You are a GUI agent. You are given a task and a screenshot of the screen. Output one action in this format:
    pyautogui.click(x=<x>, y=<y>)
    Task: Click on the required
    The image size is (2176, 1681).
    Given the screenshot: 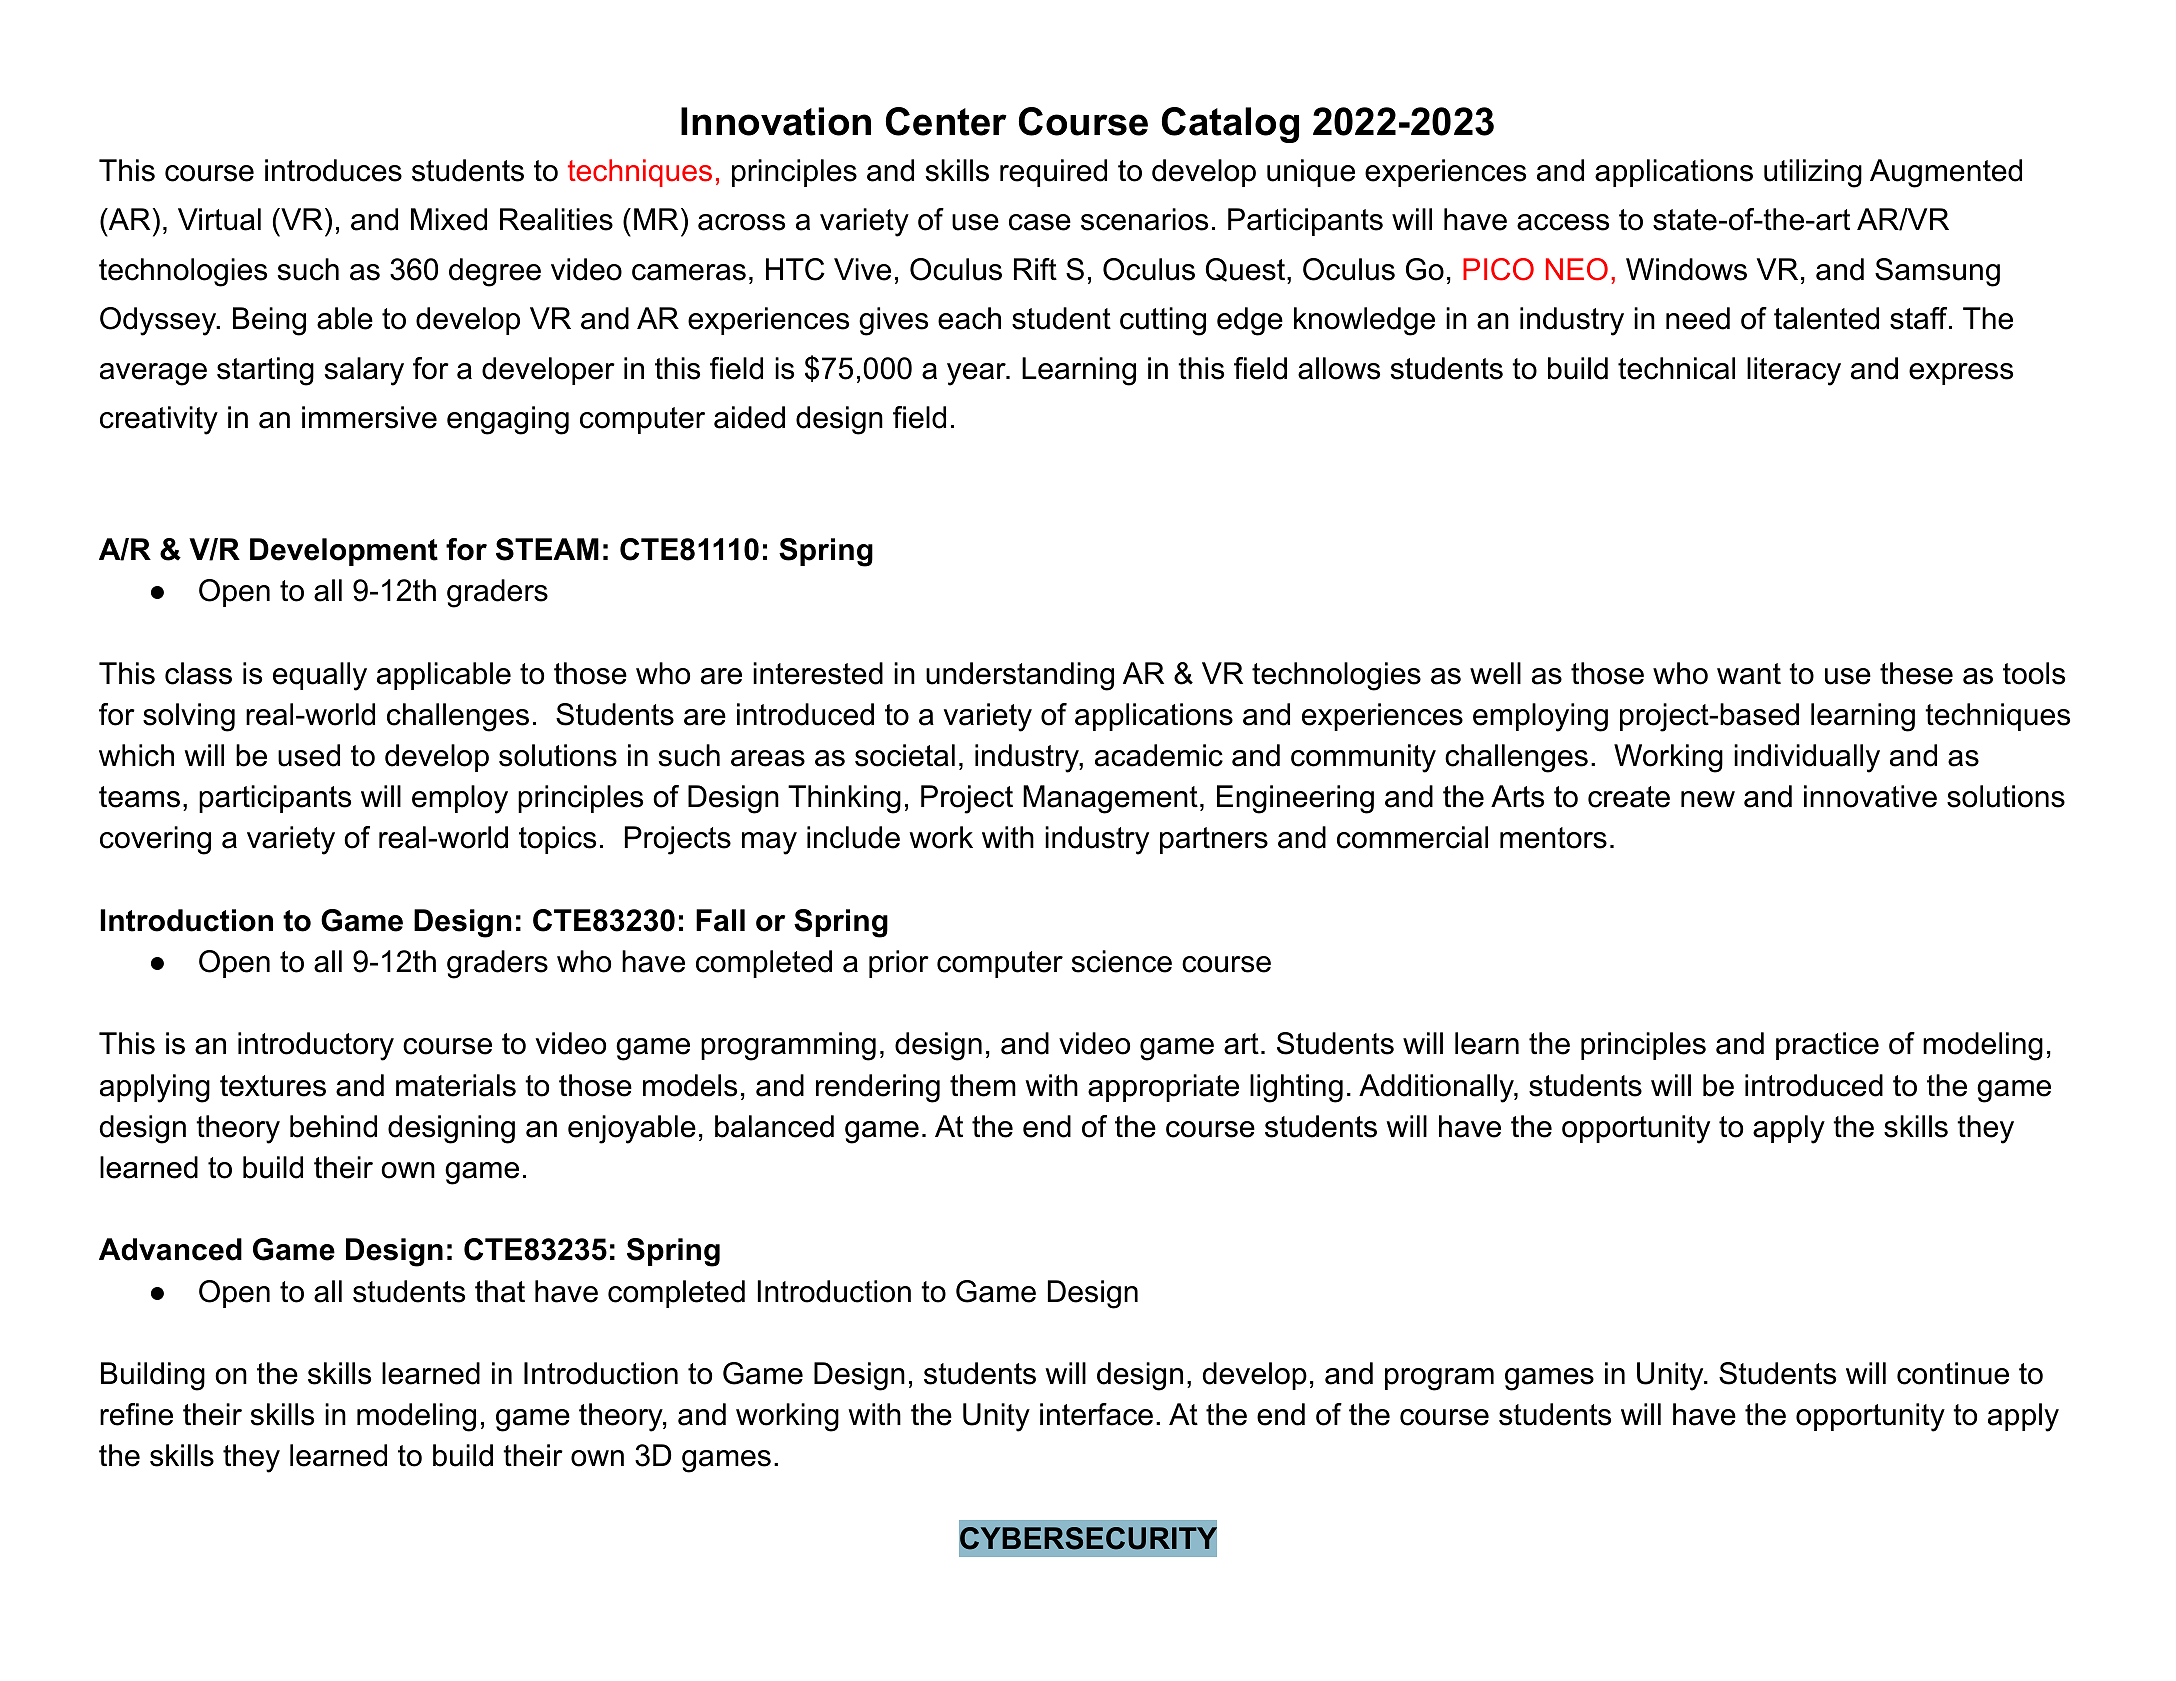 What is the action you would take?
    pyautogui.click(x=1053, y=173)
